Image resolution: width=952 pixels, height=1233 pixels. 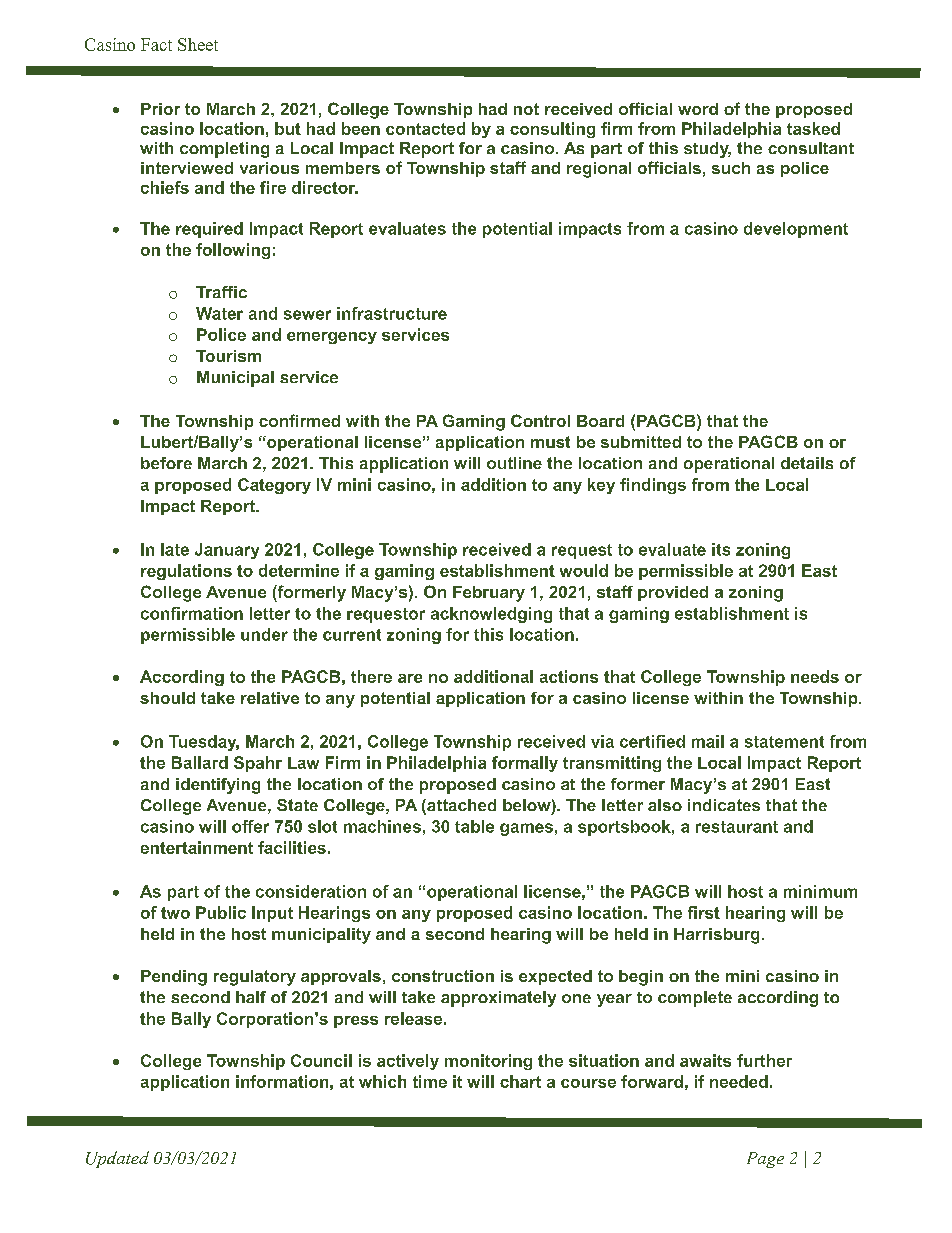 What do you see at coordinates (186, 572) in the document?
I see `regulations` at bounding box center [186, 572].
